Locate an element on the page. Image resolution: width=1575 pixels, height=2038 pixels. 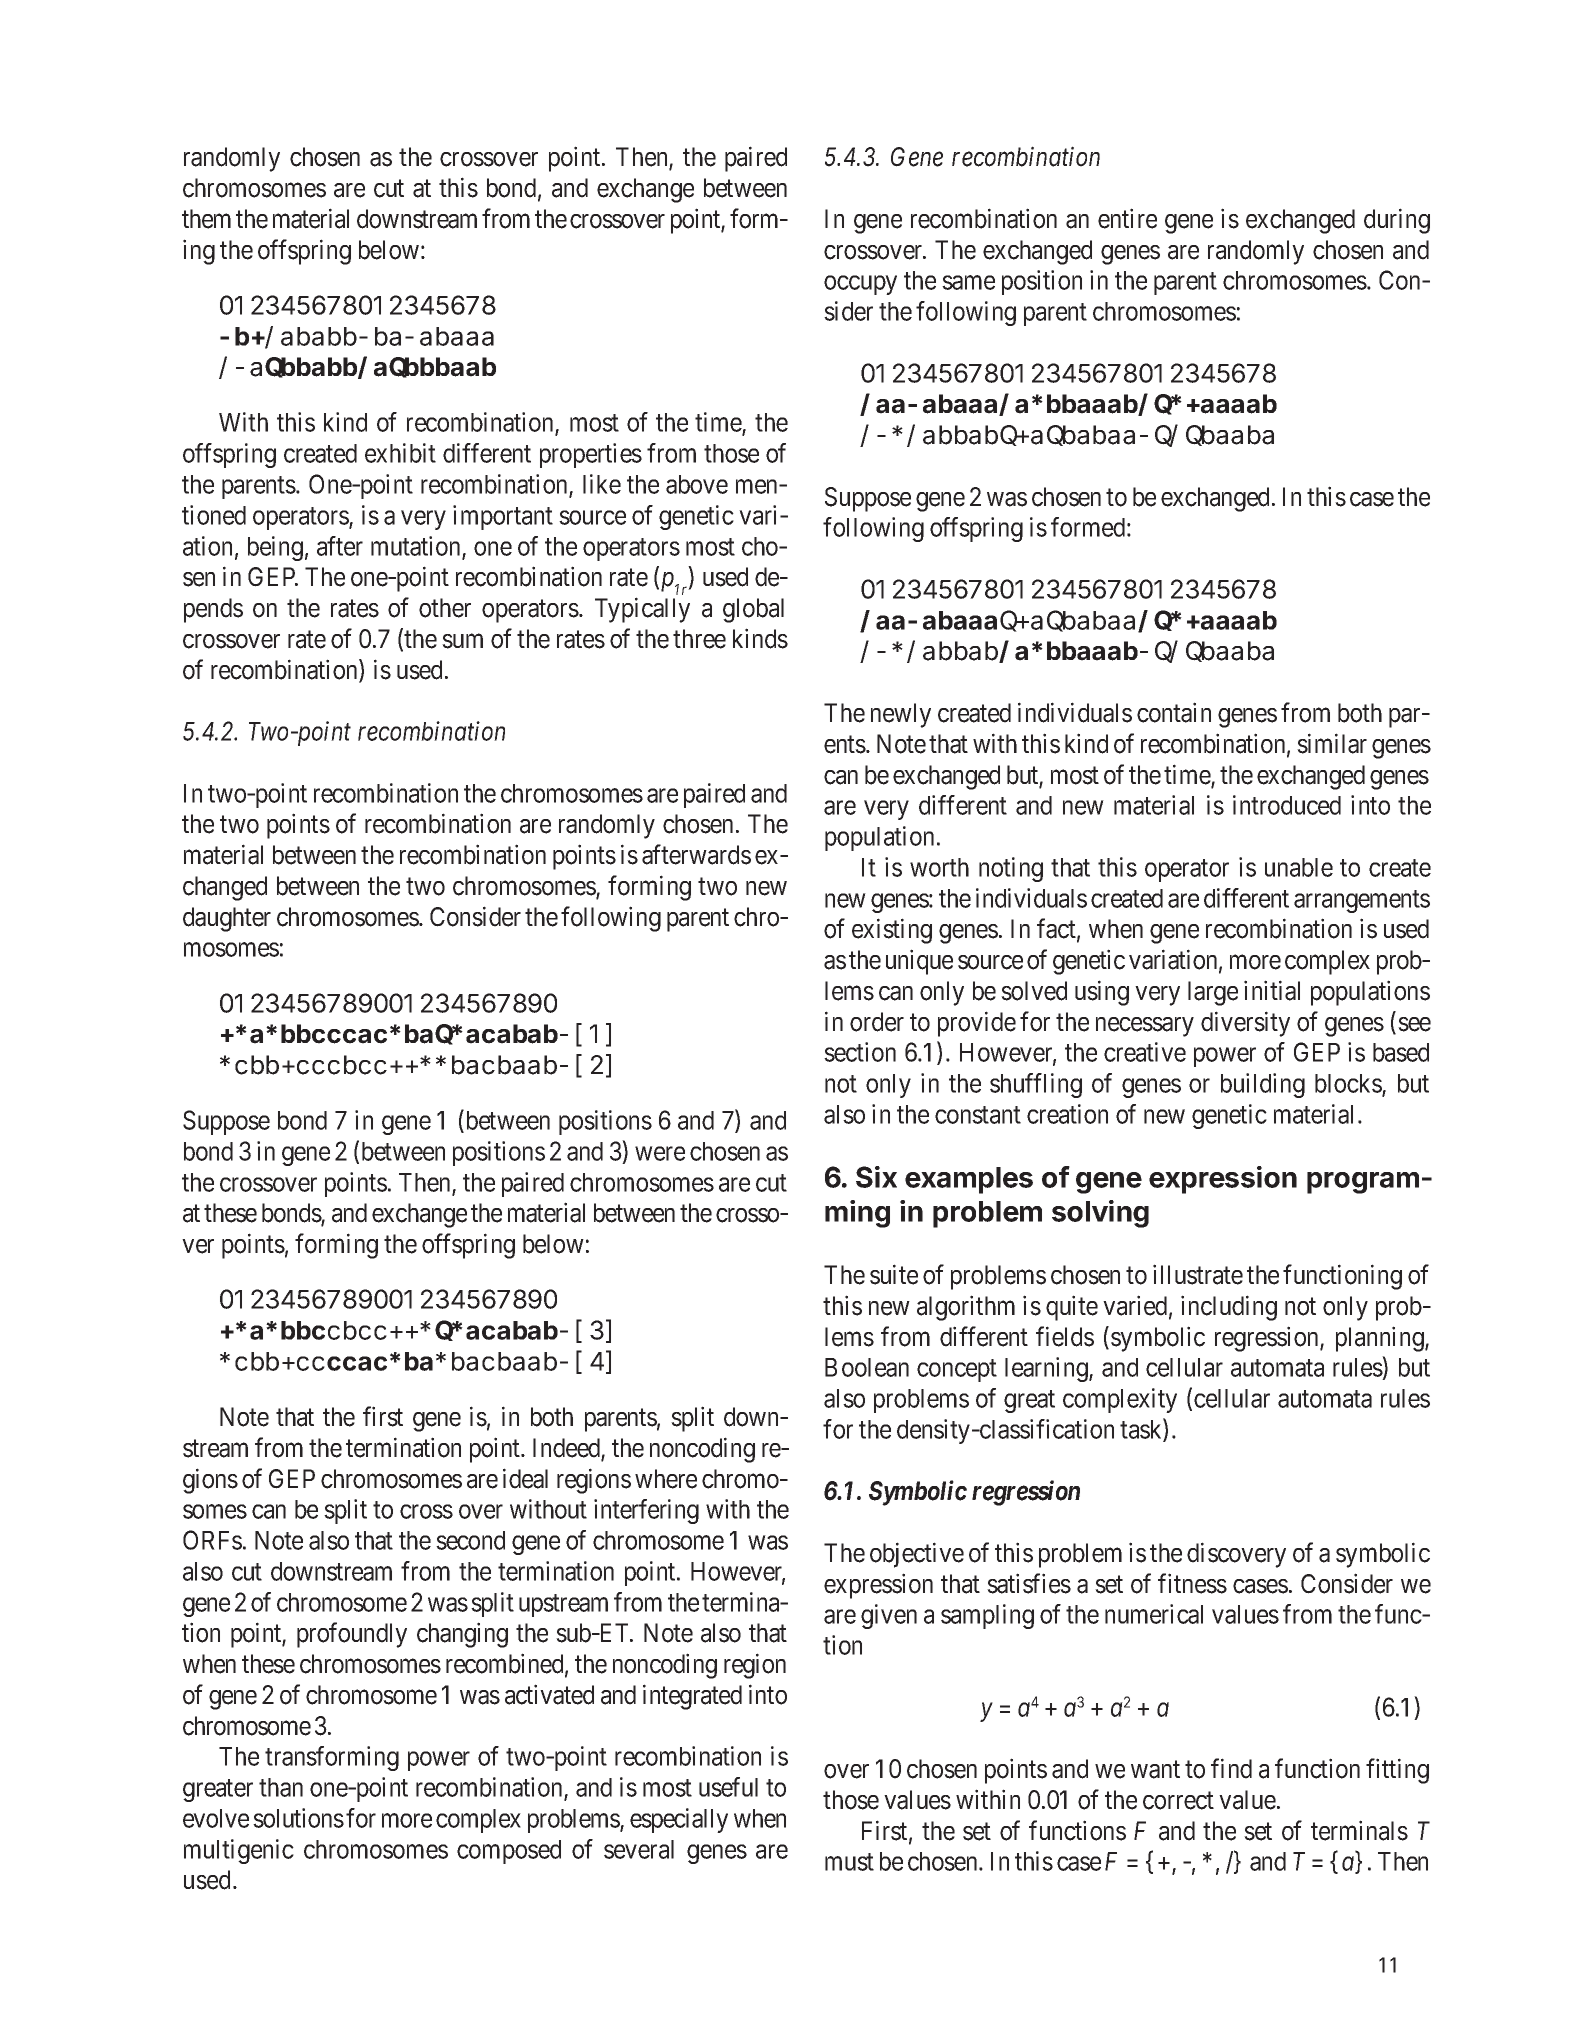
daughter is located at coordinates (227, 919).
